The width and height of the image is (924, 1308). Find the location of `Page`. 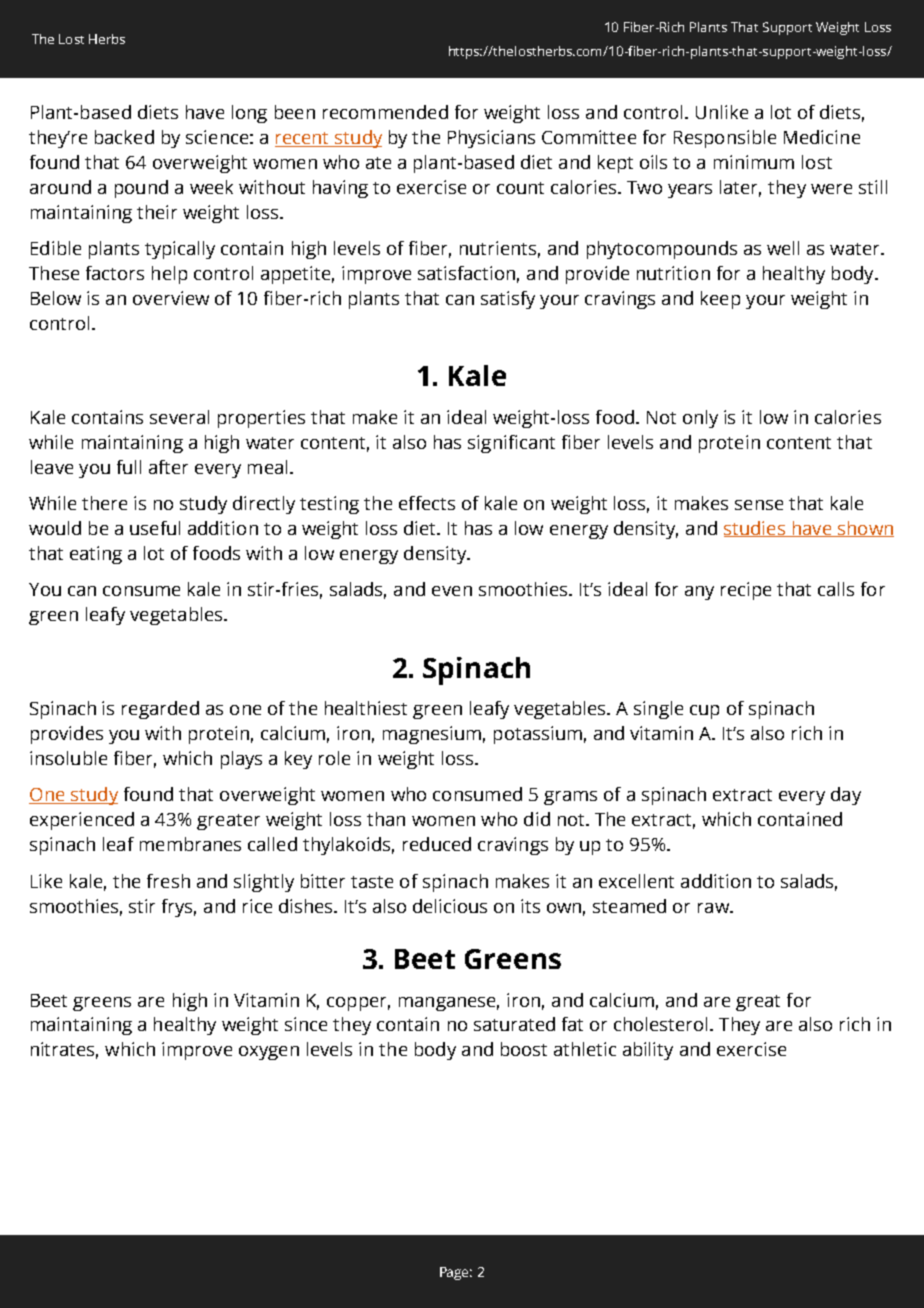

Page is located at coordinates (456, 1273).
